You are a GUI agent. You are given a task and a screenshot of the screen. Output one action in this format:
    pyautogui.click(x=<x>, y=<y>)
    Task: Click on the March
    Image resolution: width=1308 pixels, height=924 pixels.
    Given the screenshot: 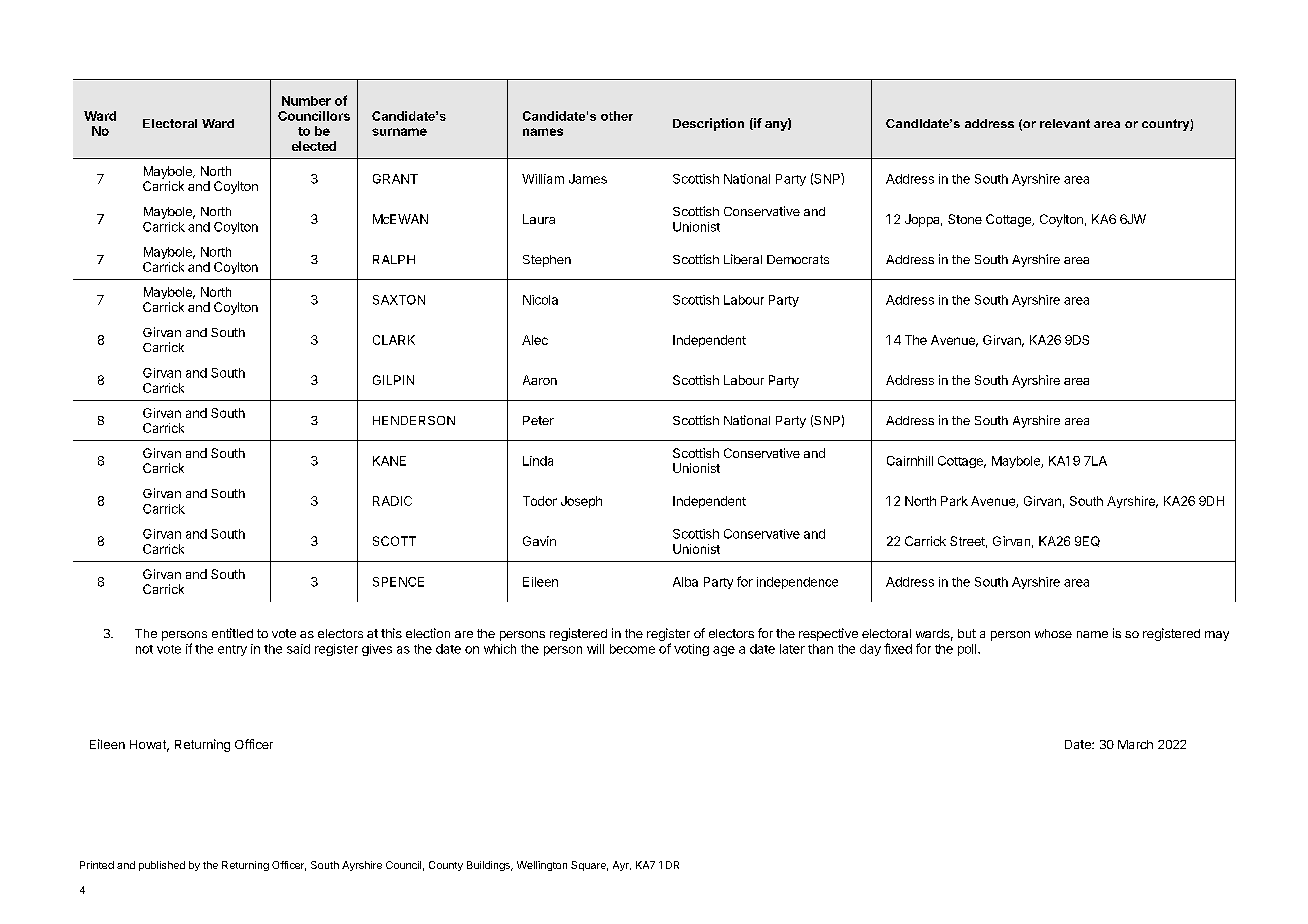 What is the action you would take?
    pyautogui.click(x=1135, y=744)
